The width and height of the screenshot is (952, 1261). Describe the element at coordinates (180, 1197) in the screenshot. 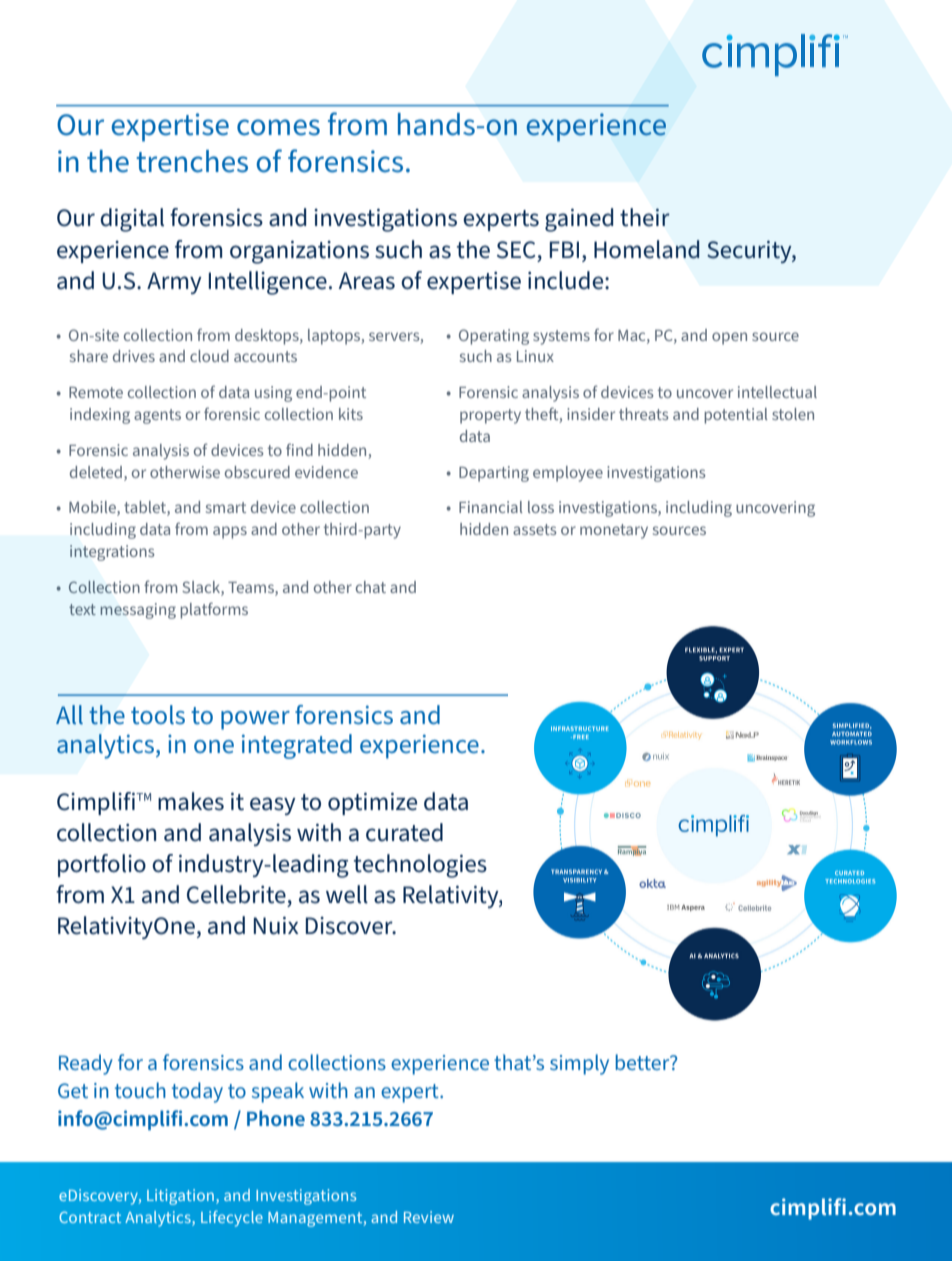

I see `Litigation` at that location.
